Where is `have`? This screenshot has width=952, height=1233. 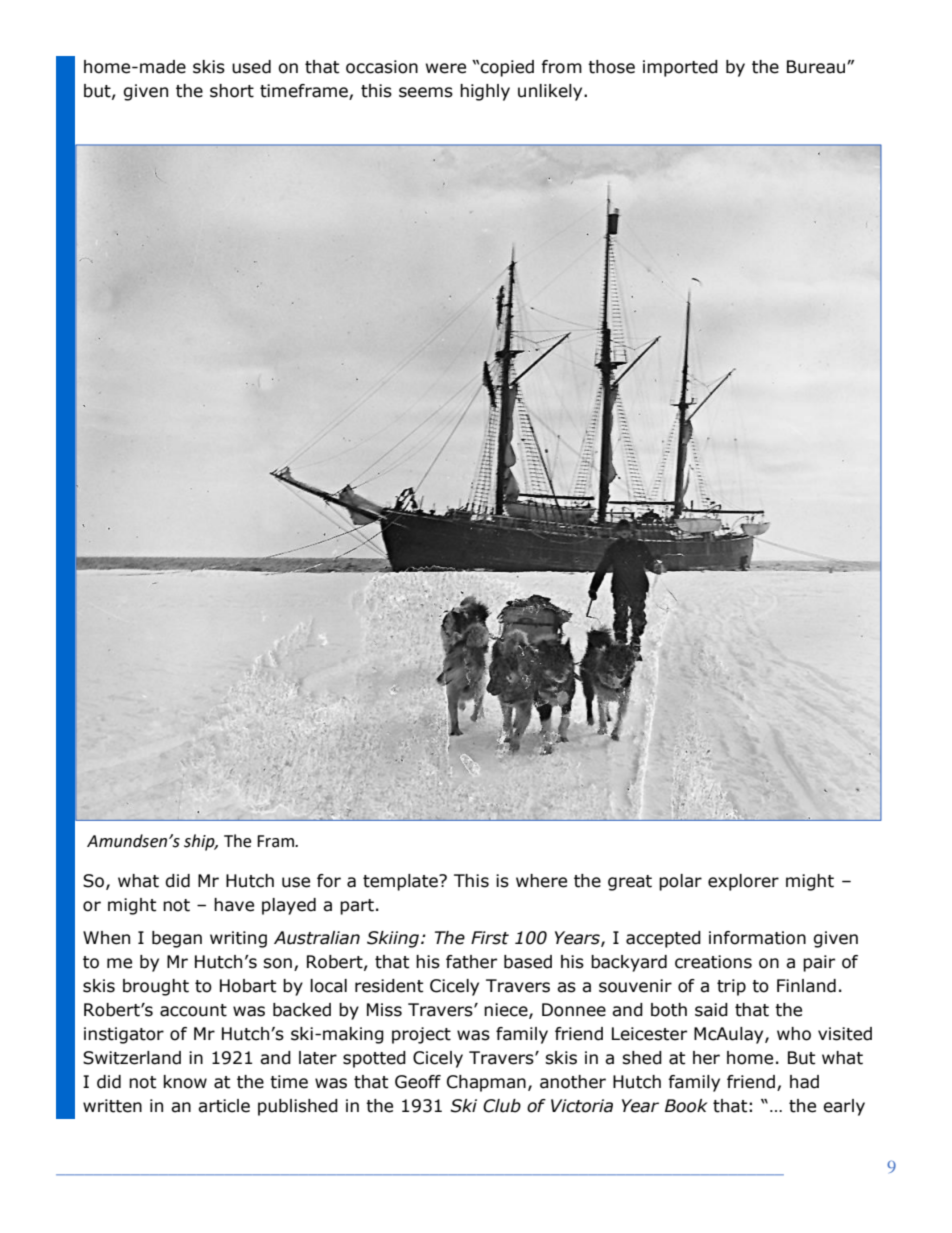
have is located at coordinates (234, 905).
